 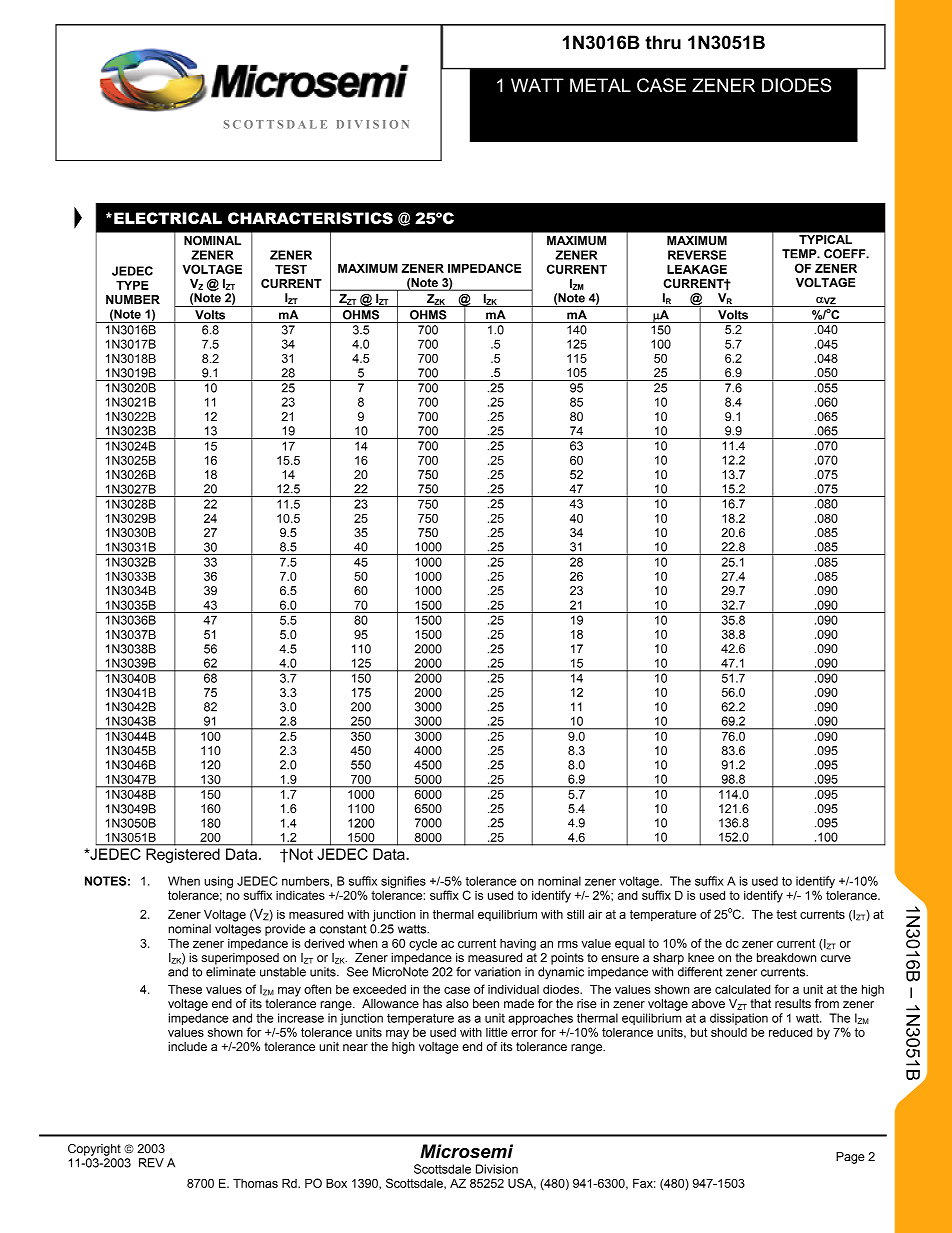 What do you see at coordinates (850, 1158) in the page?
I see `Page` at bounding box center [850, 1158].
